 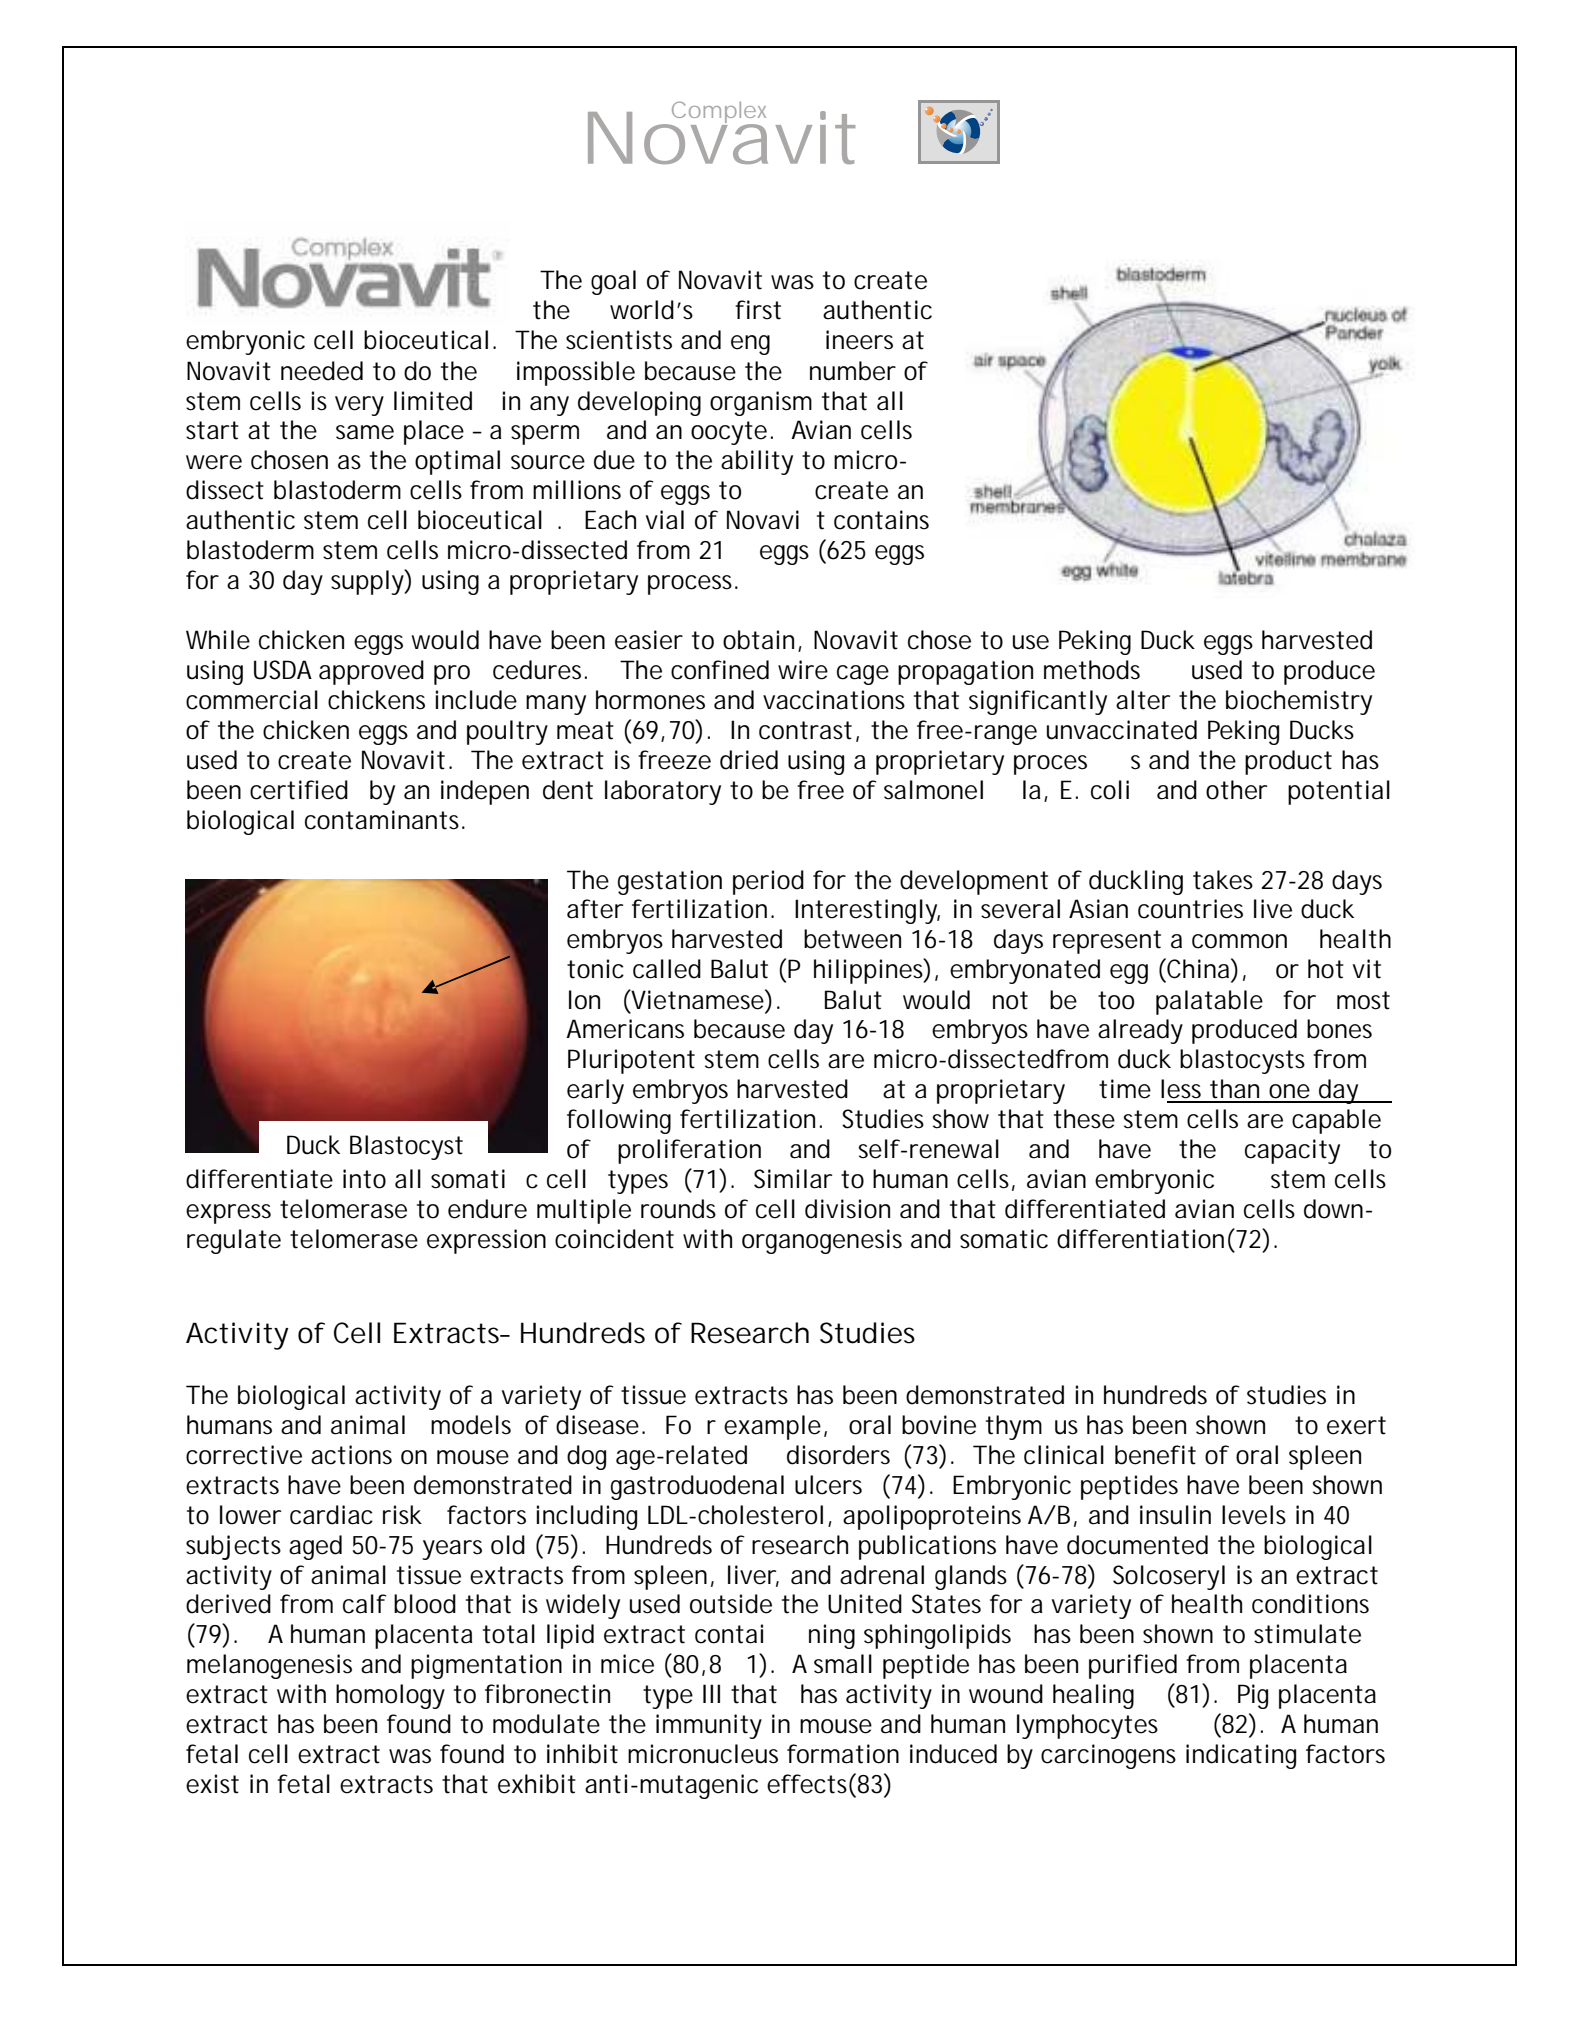 What do you see at coordinates (1239, 941) in the screenshot?
I see `common` at bounding box center [1239, 941].
